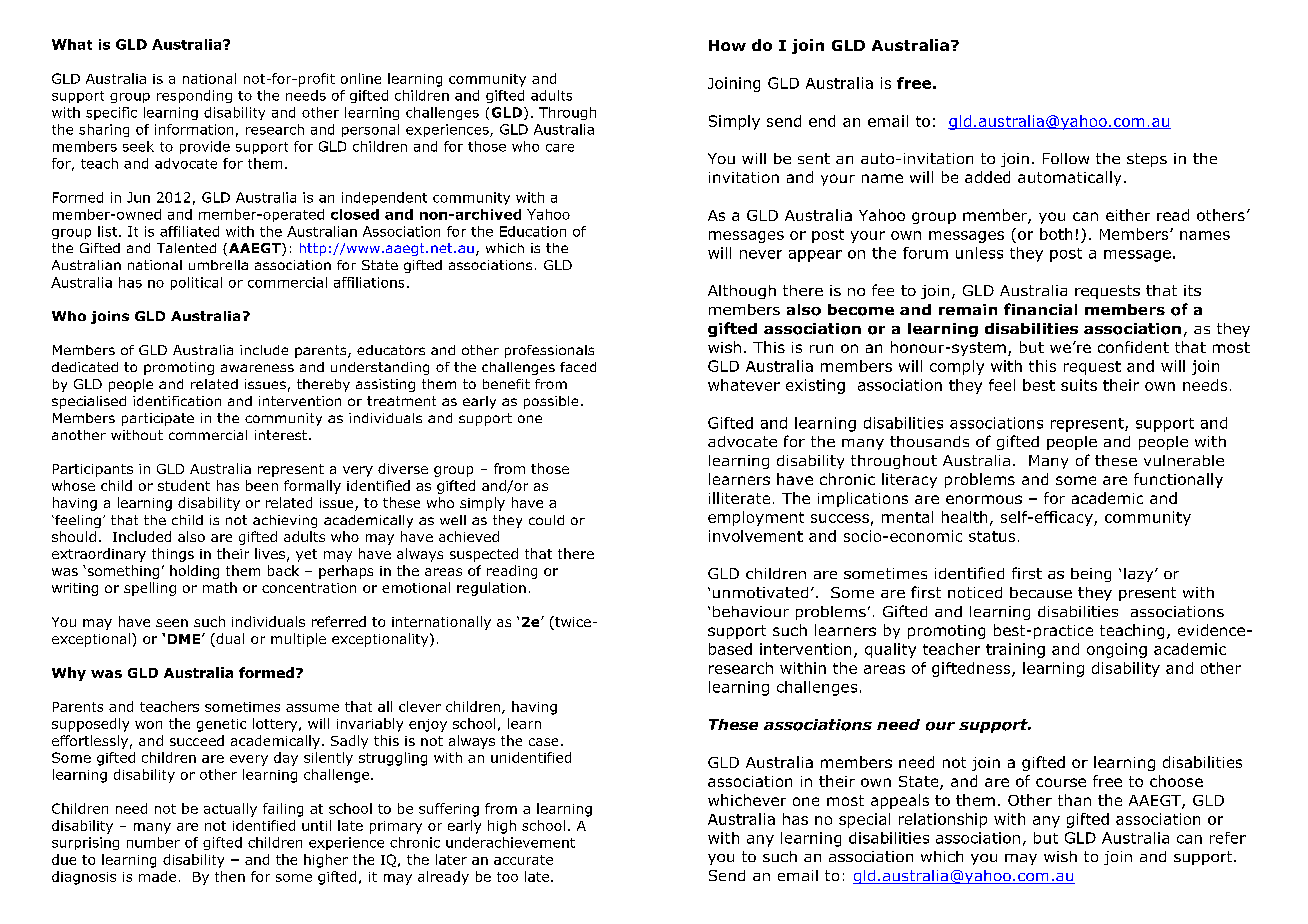 The image size is (1308, 924). I want to click on political, so click(196, 283).
